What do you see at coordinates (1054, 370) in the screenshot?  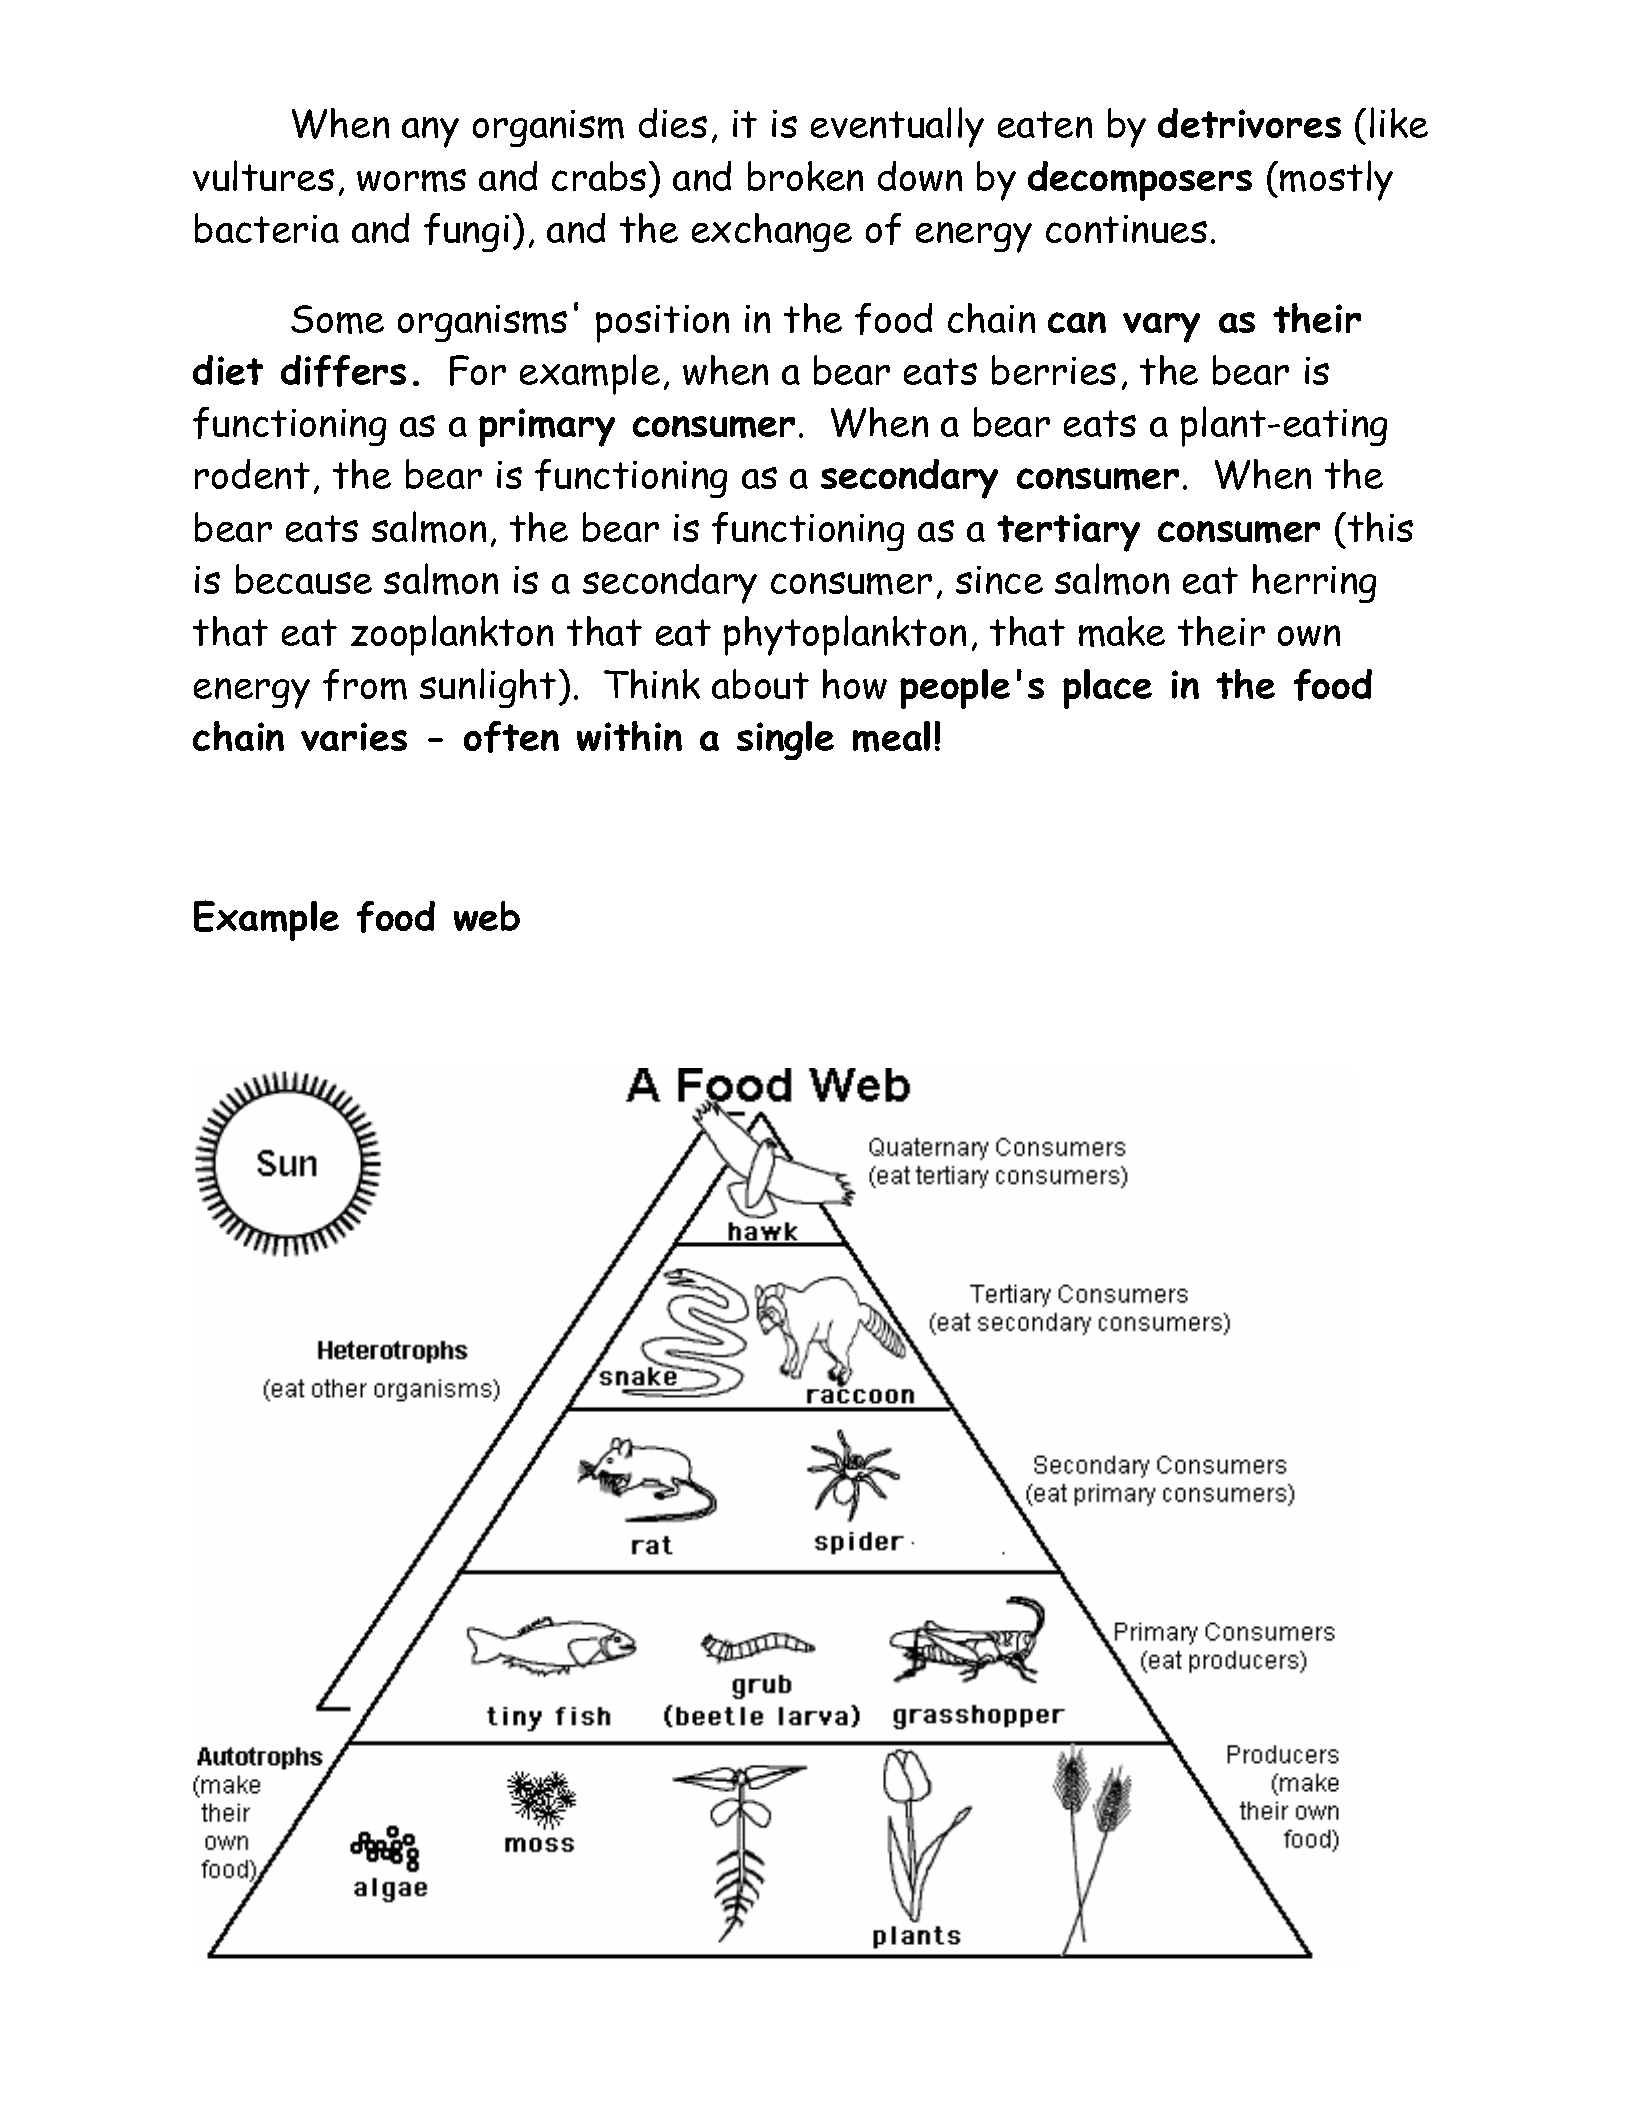 I see `berries` at bounding box center [1054, 370].
